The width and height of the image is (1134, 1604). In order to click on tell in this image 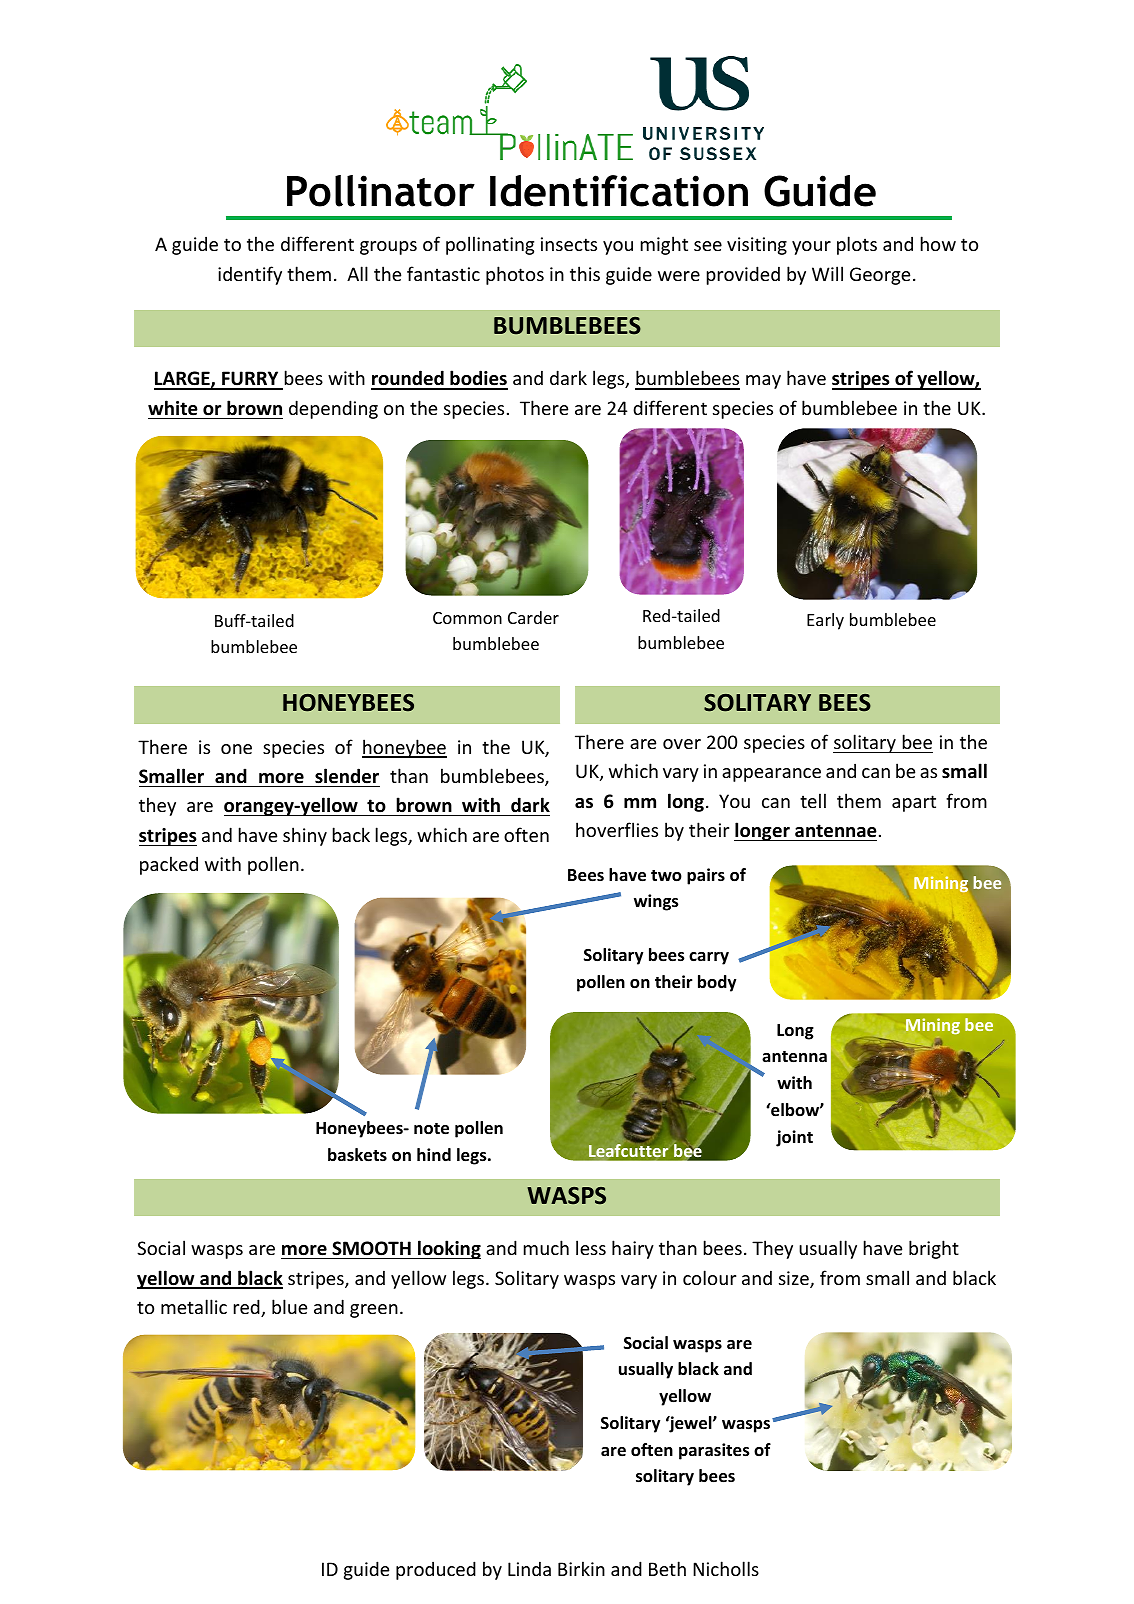, I will do `click(813, 800)`.
